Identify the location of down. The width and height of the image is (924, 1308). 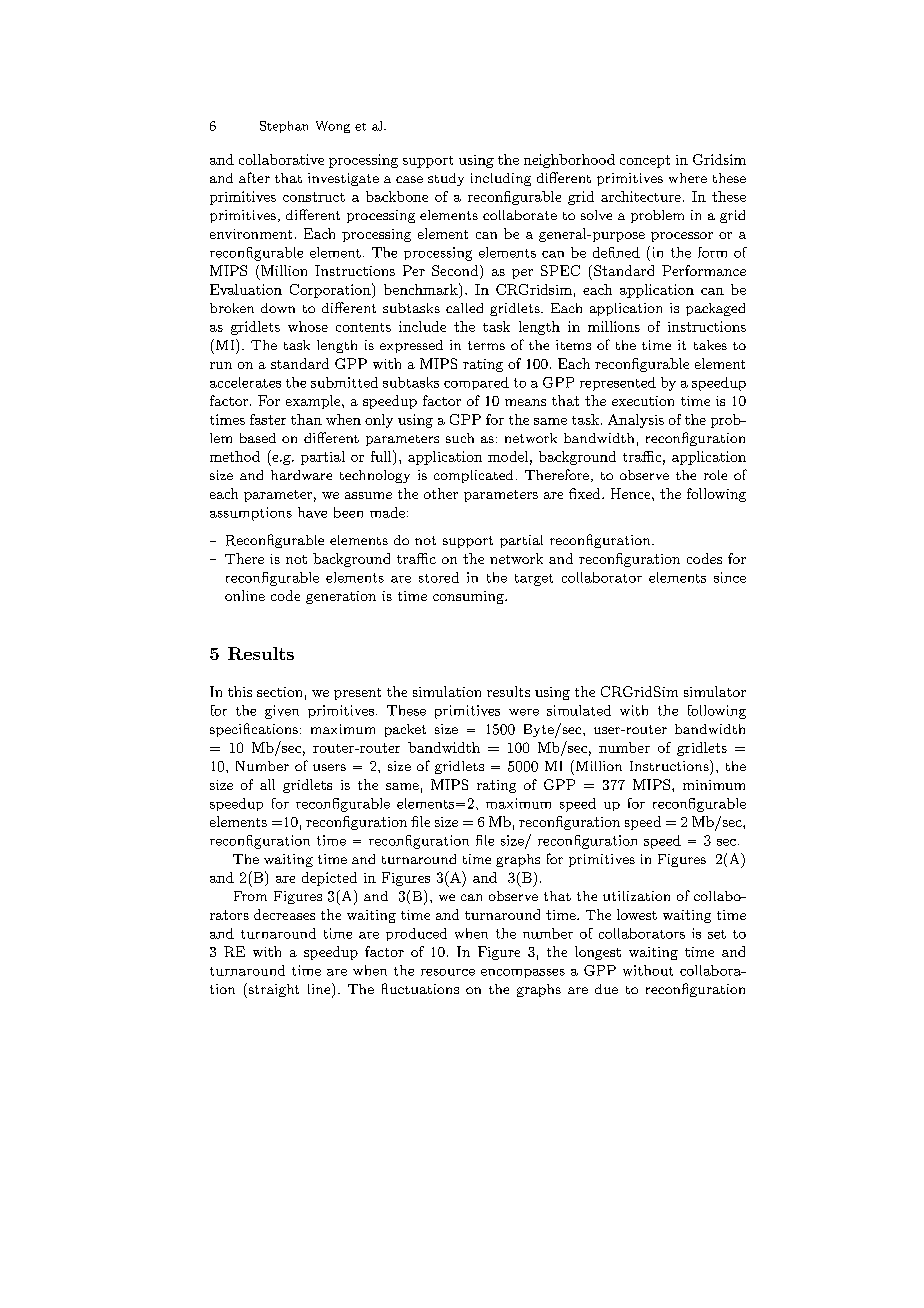
(278, 308).
